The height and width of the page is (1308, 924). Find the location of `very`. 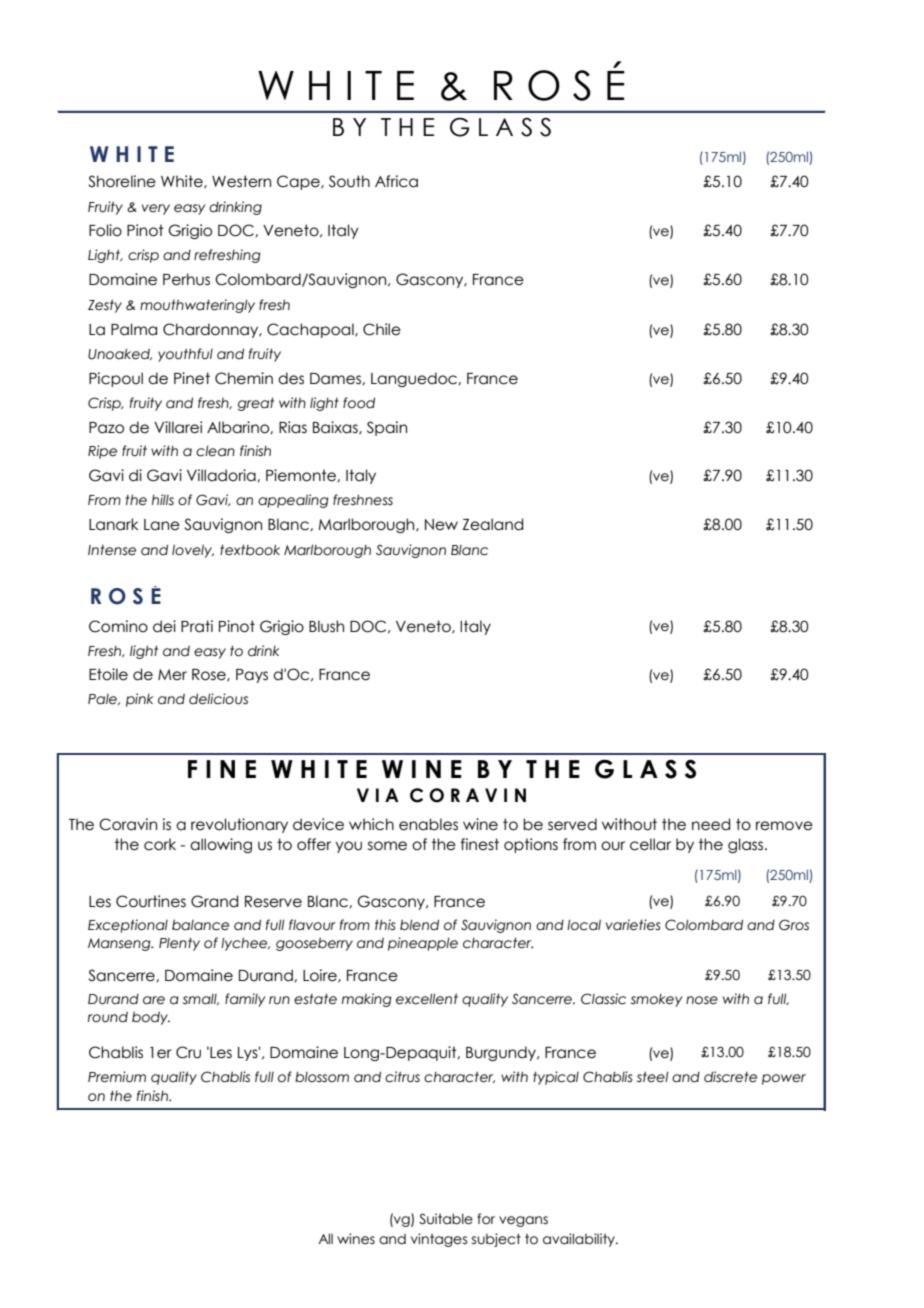

very is located at coordinates (156, 209).
